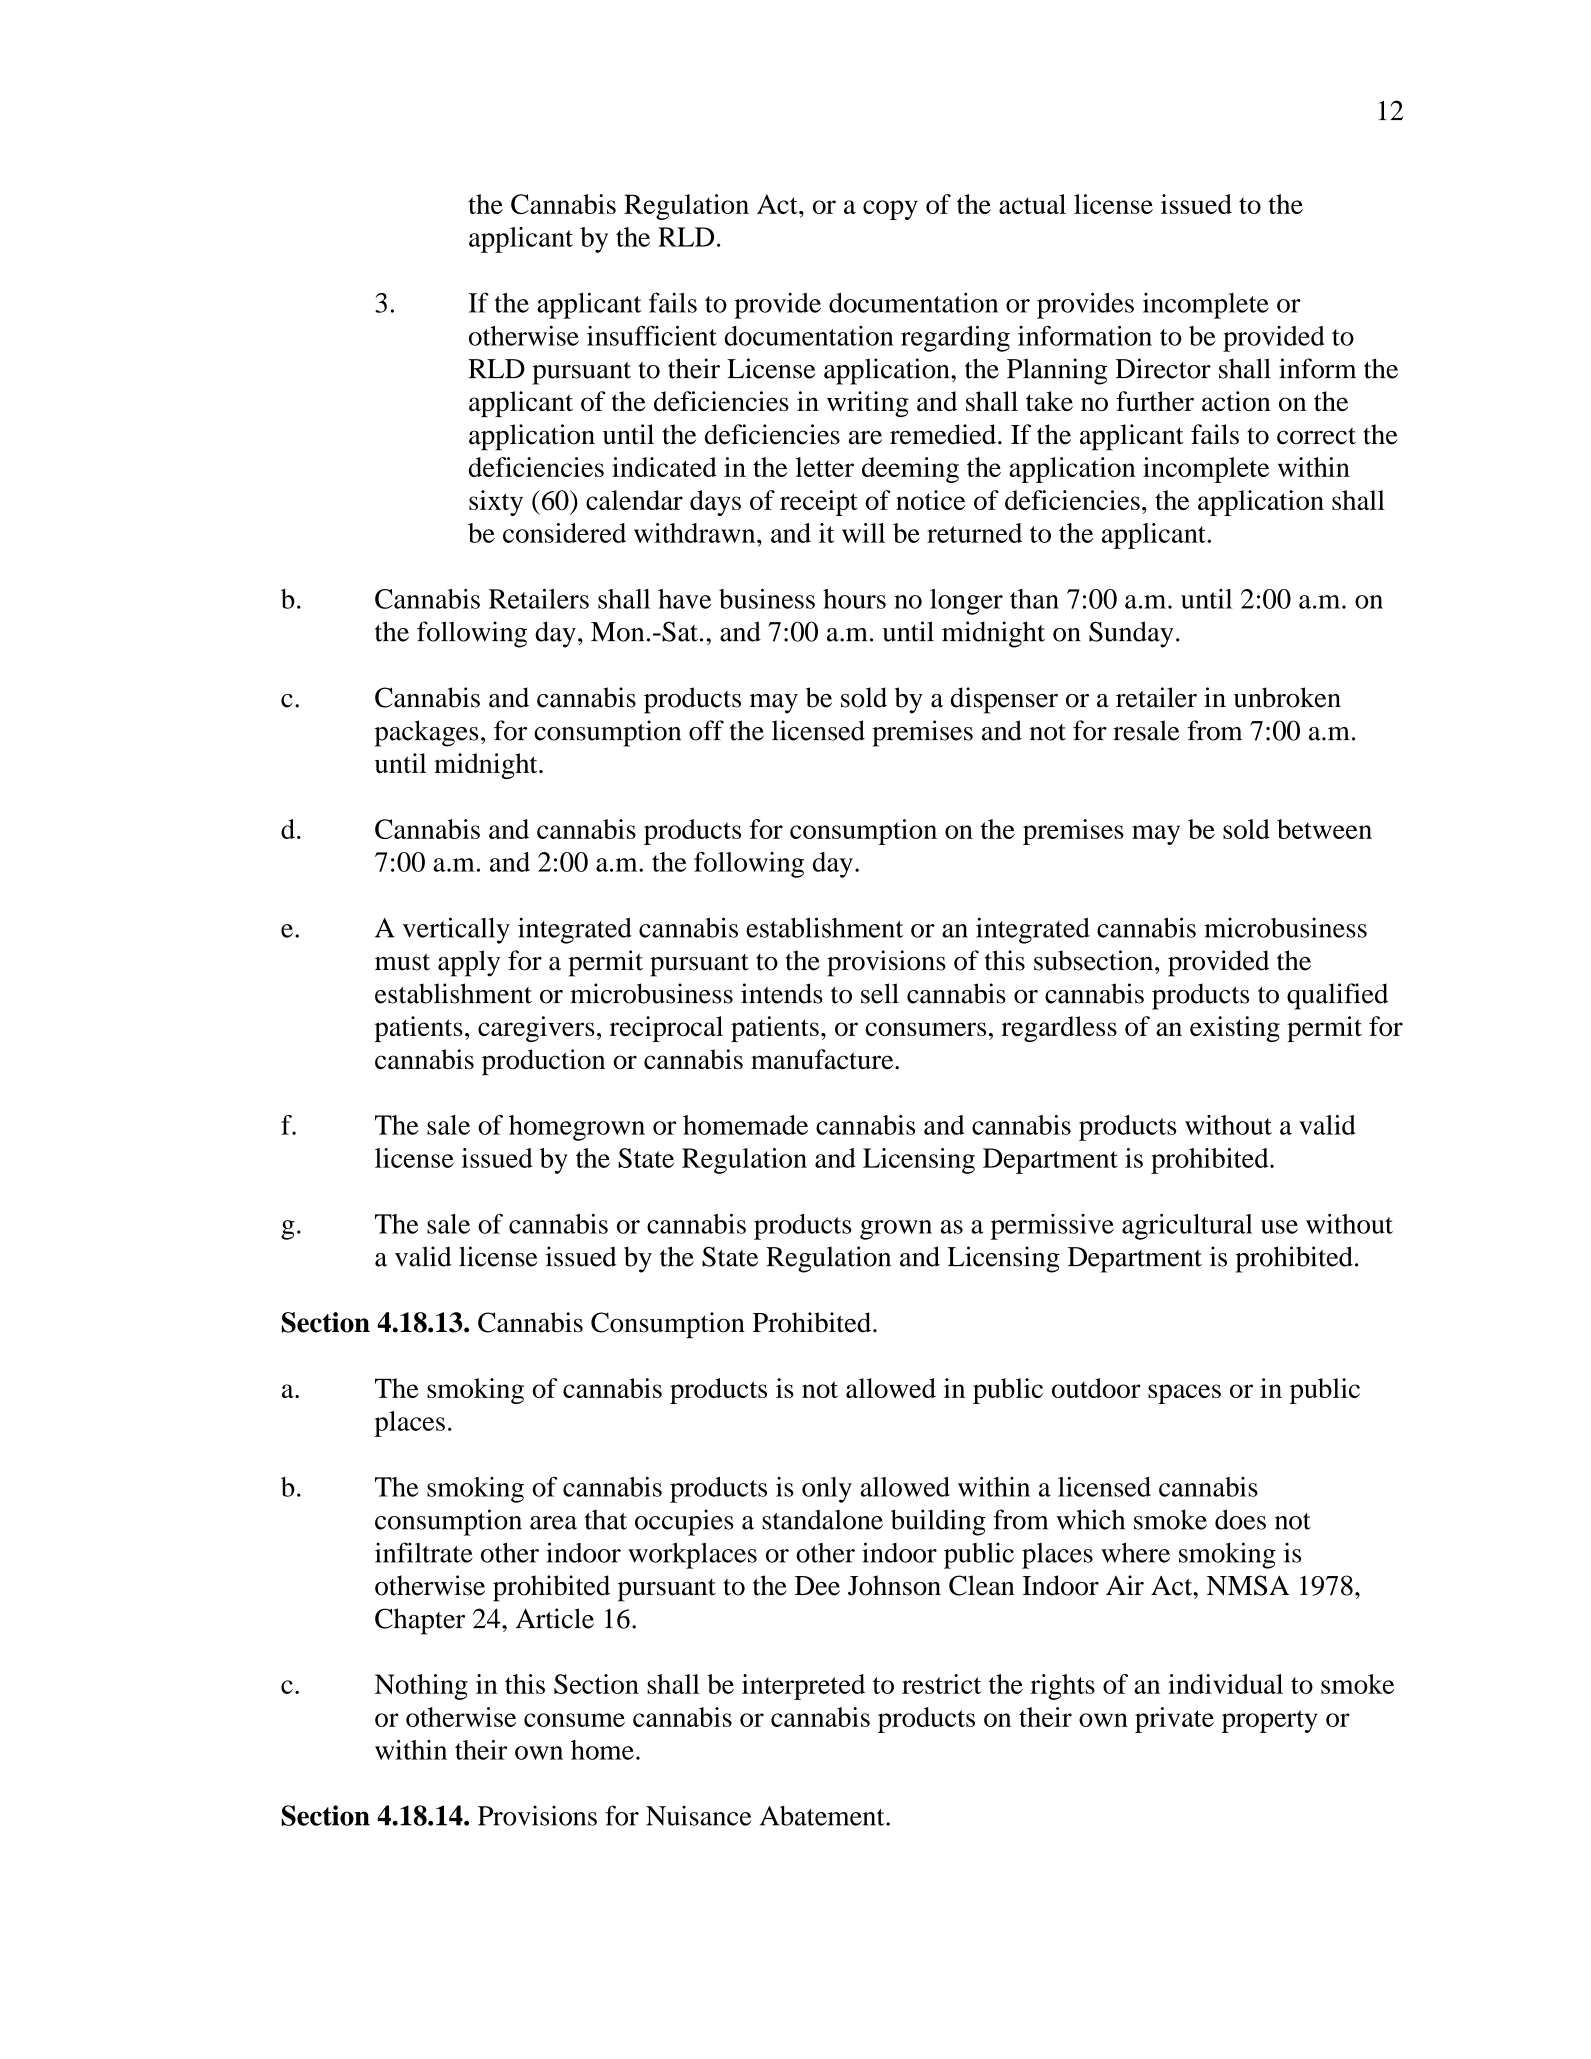 The height and width of the page is (2059, 1591). Describe the element at coordinates (823, 1059) in the page. I see `manufacture` at that location.
